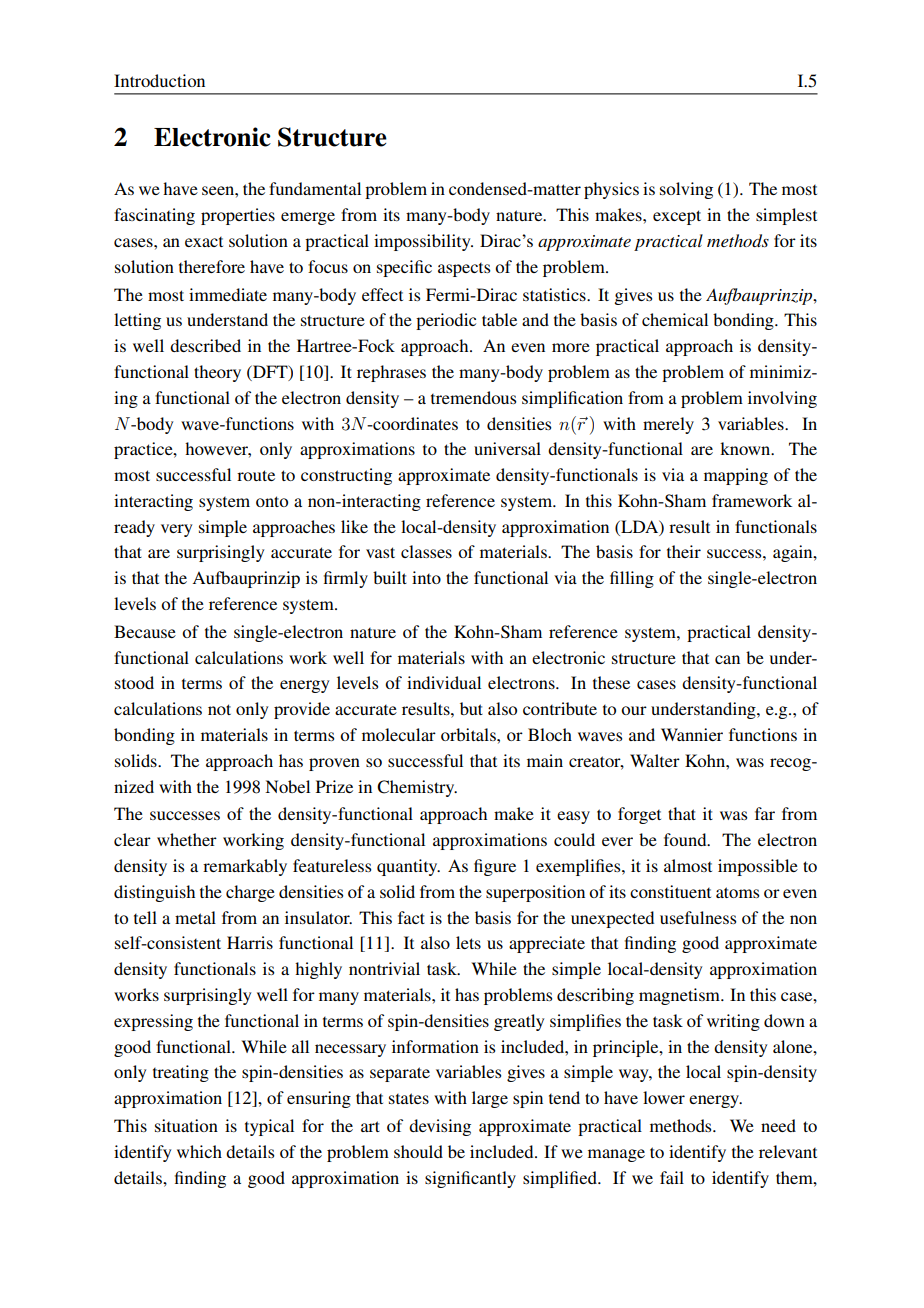 The image size is (924, 1308). Describe the element at coordinates (423, 242) in the document. I see `impossibility` at that location.
